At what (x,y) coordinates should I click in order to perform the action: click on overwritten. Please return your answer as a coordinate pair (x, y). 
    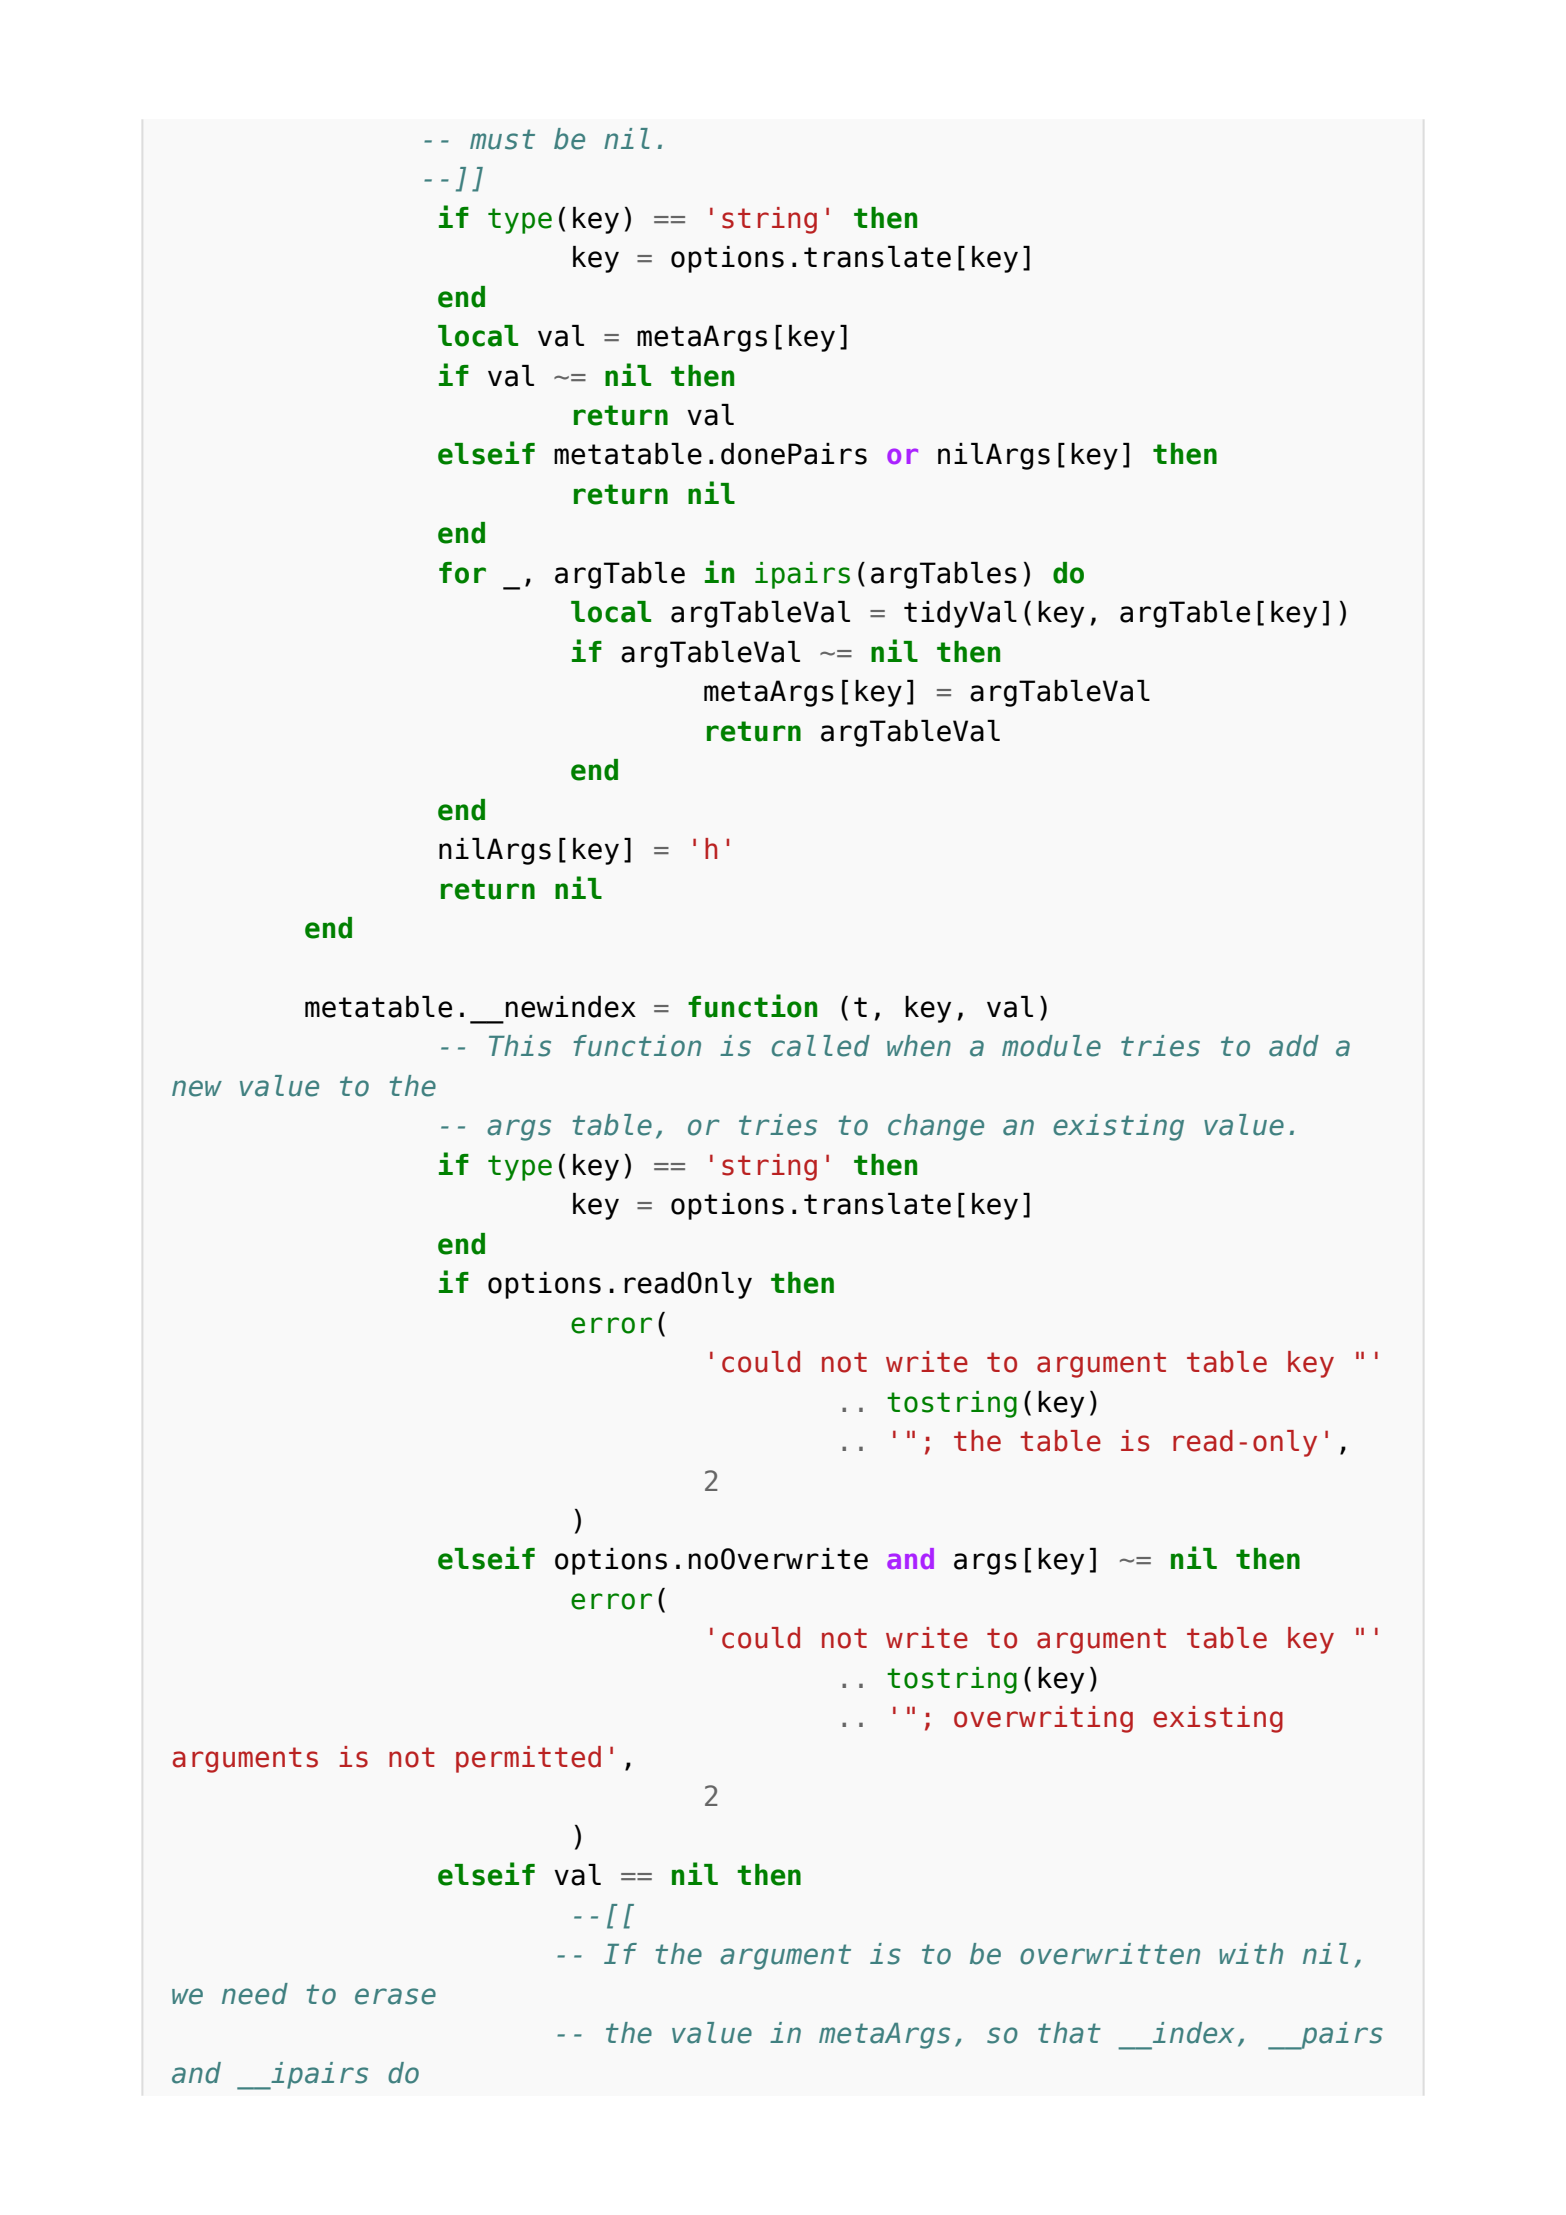
    Looking at the image, I should click on (1110, 1954).
